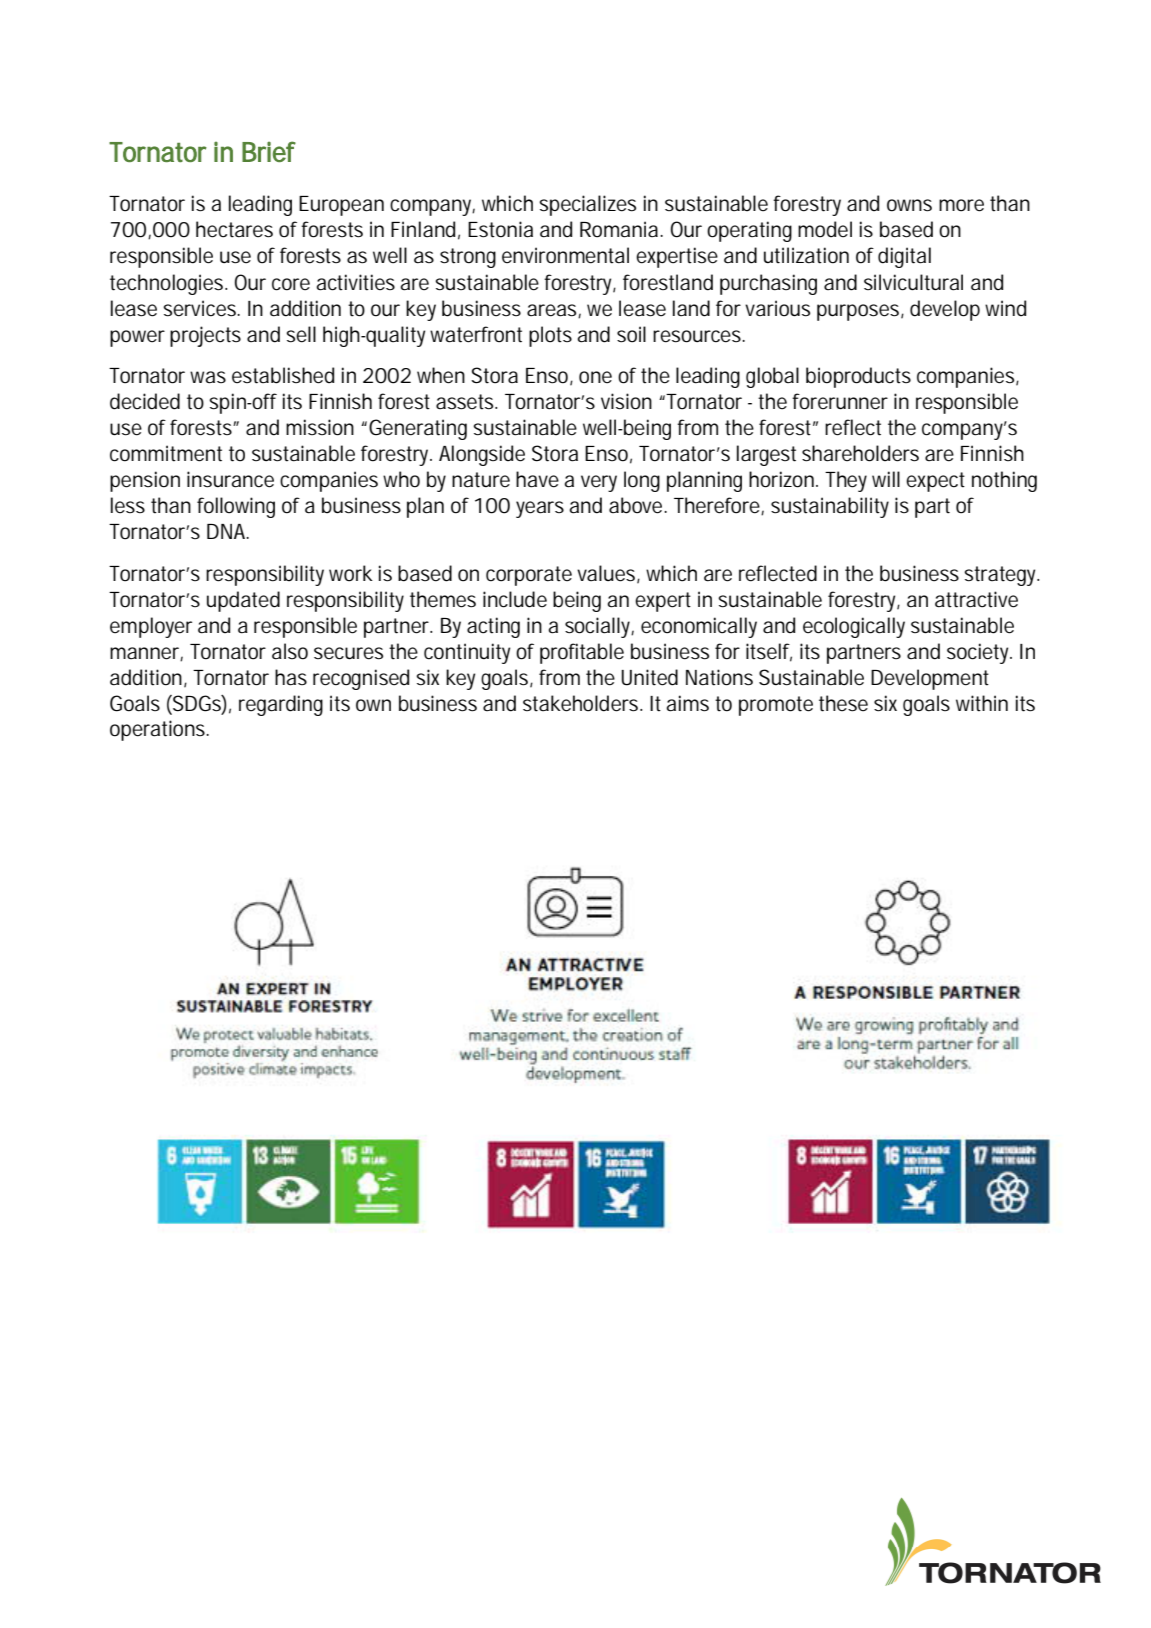 The height and width of the screenshot is (1628, 1151). I want to click on Brief, so click(269, 151).
